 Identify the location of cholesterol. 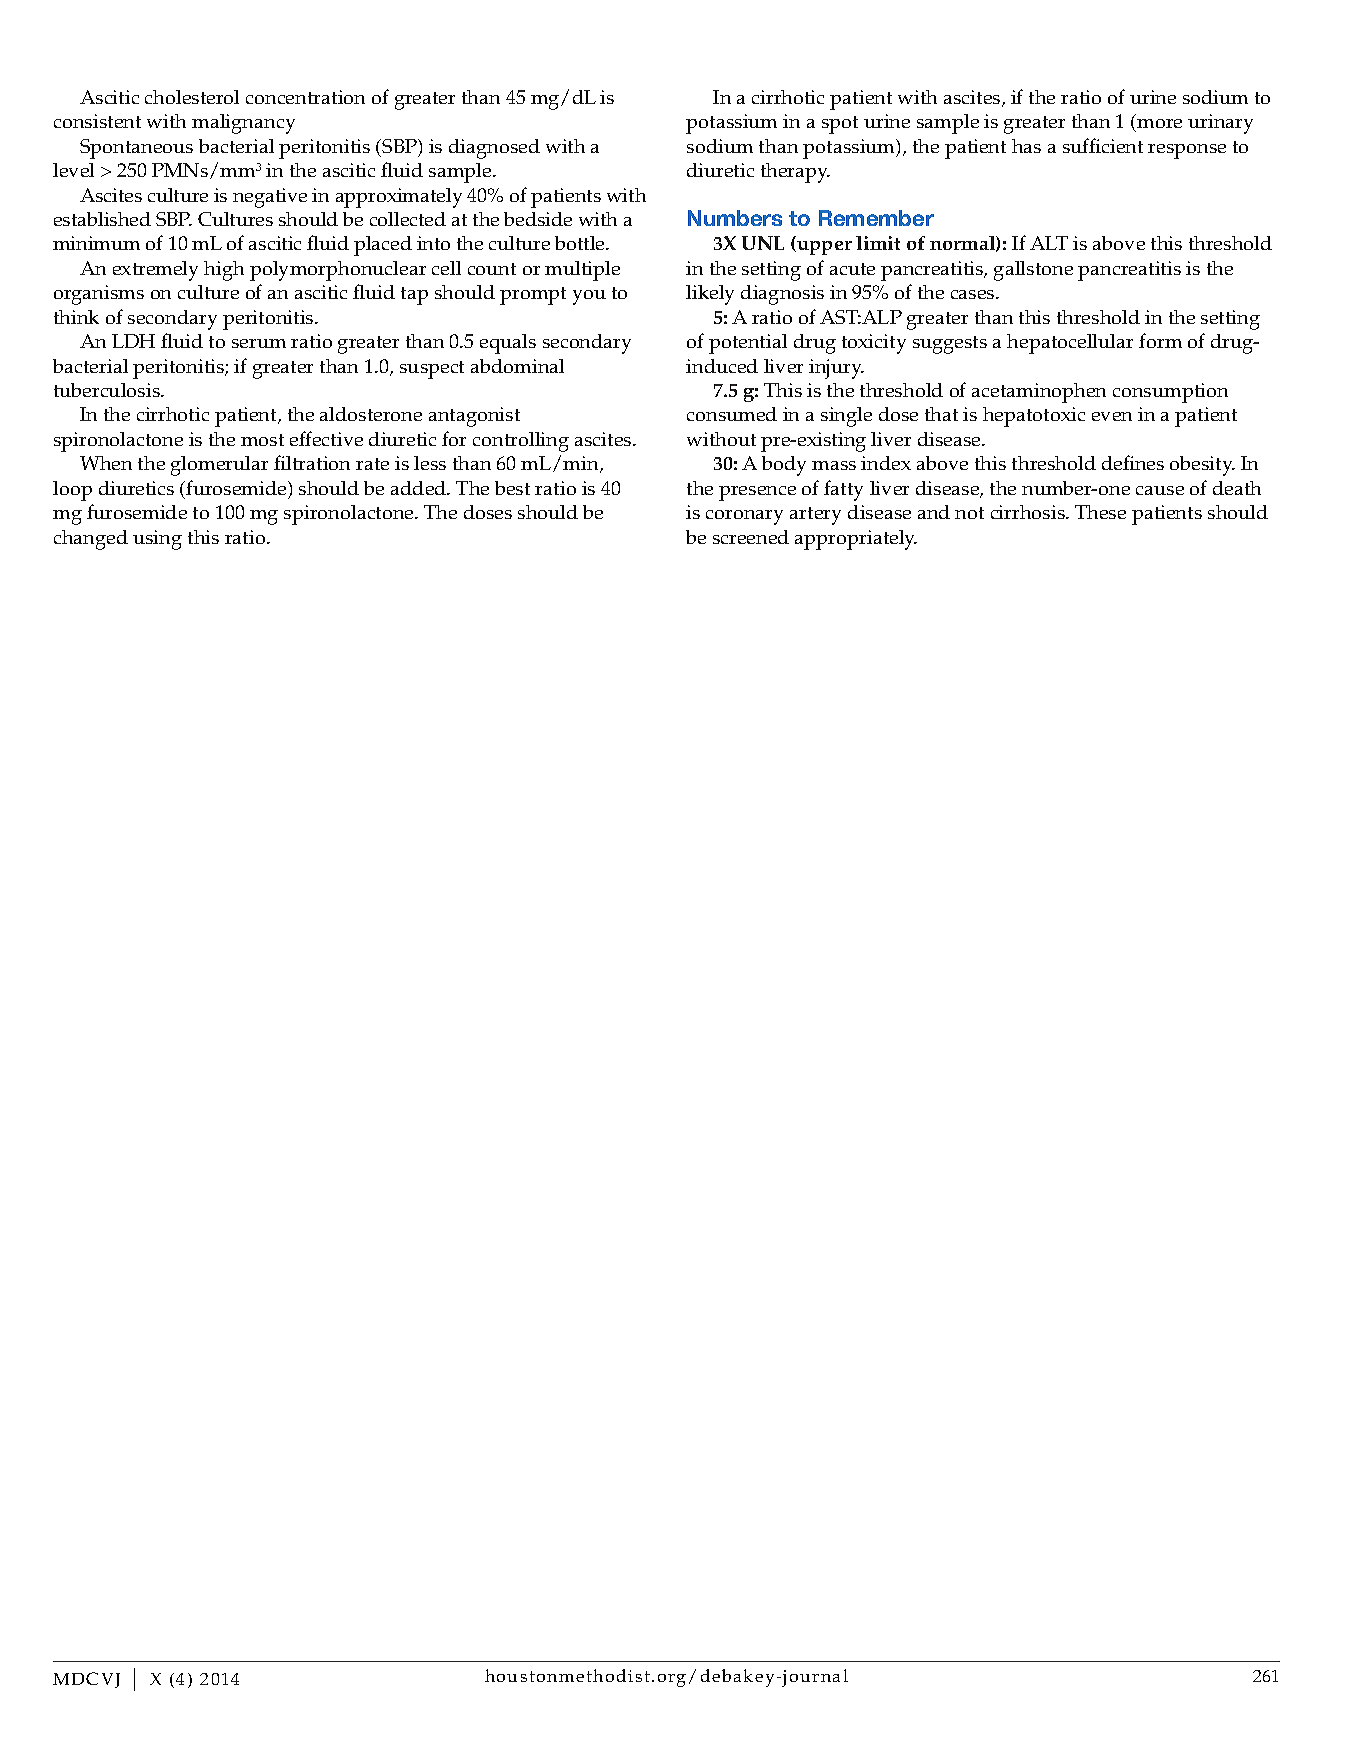
(192, 97).
